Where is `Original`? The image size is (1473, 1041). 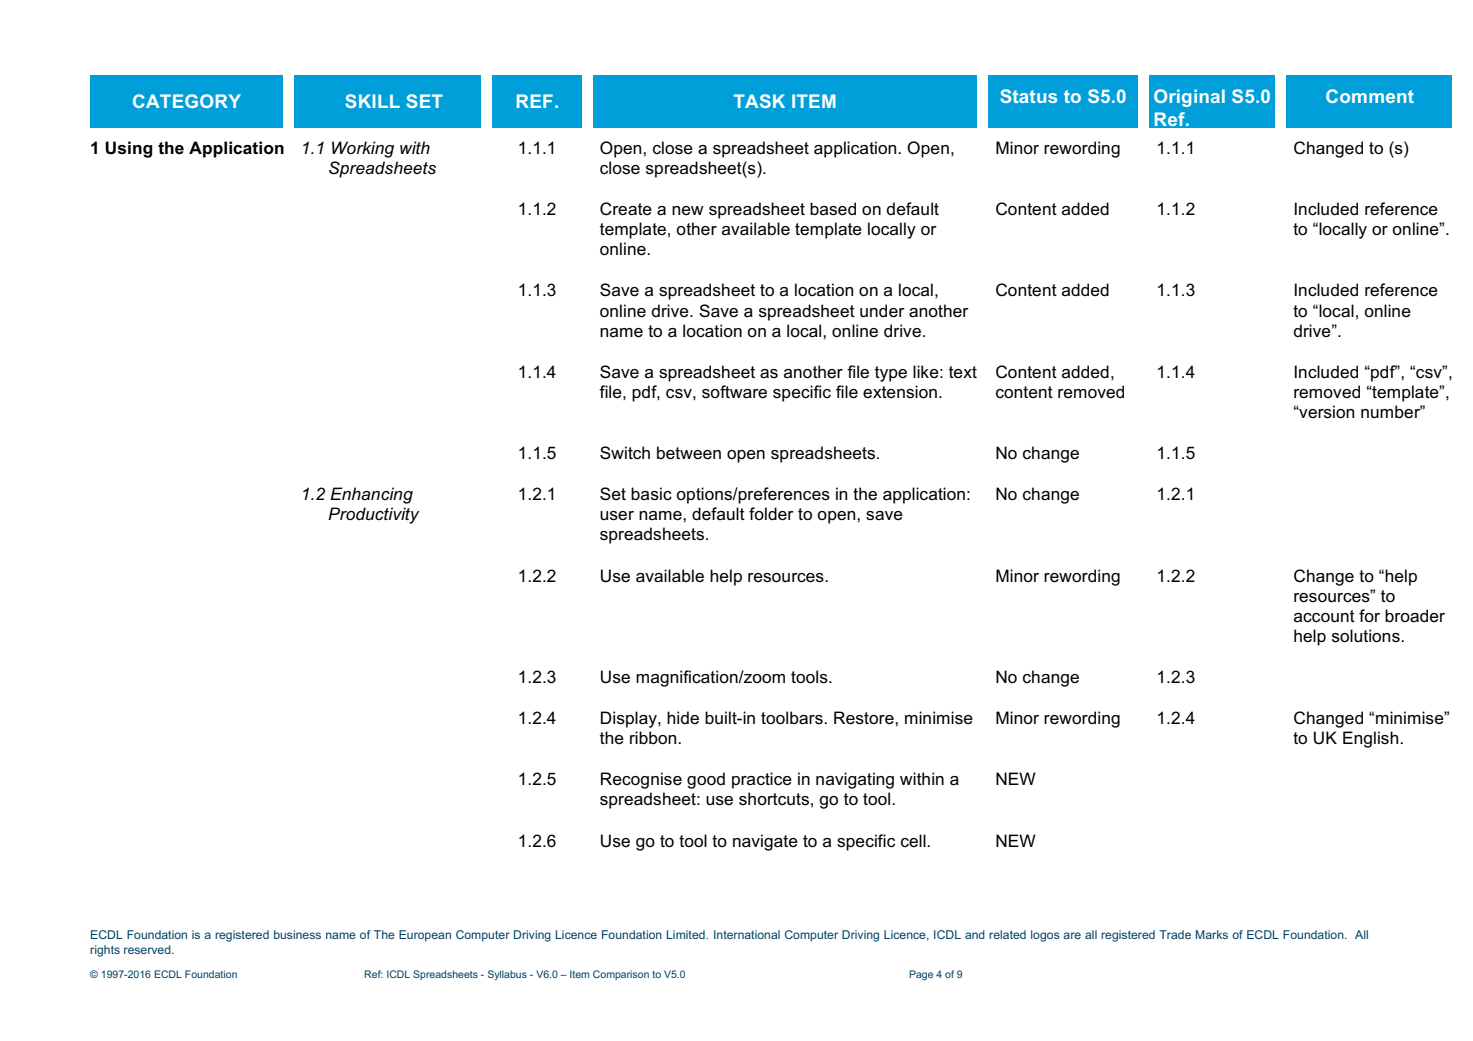 Original is located at coordinates (1189, 98).
